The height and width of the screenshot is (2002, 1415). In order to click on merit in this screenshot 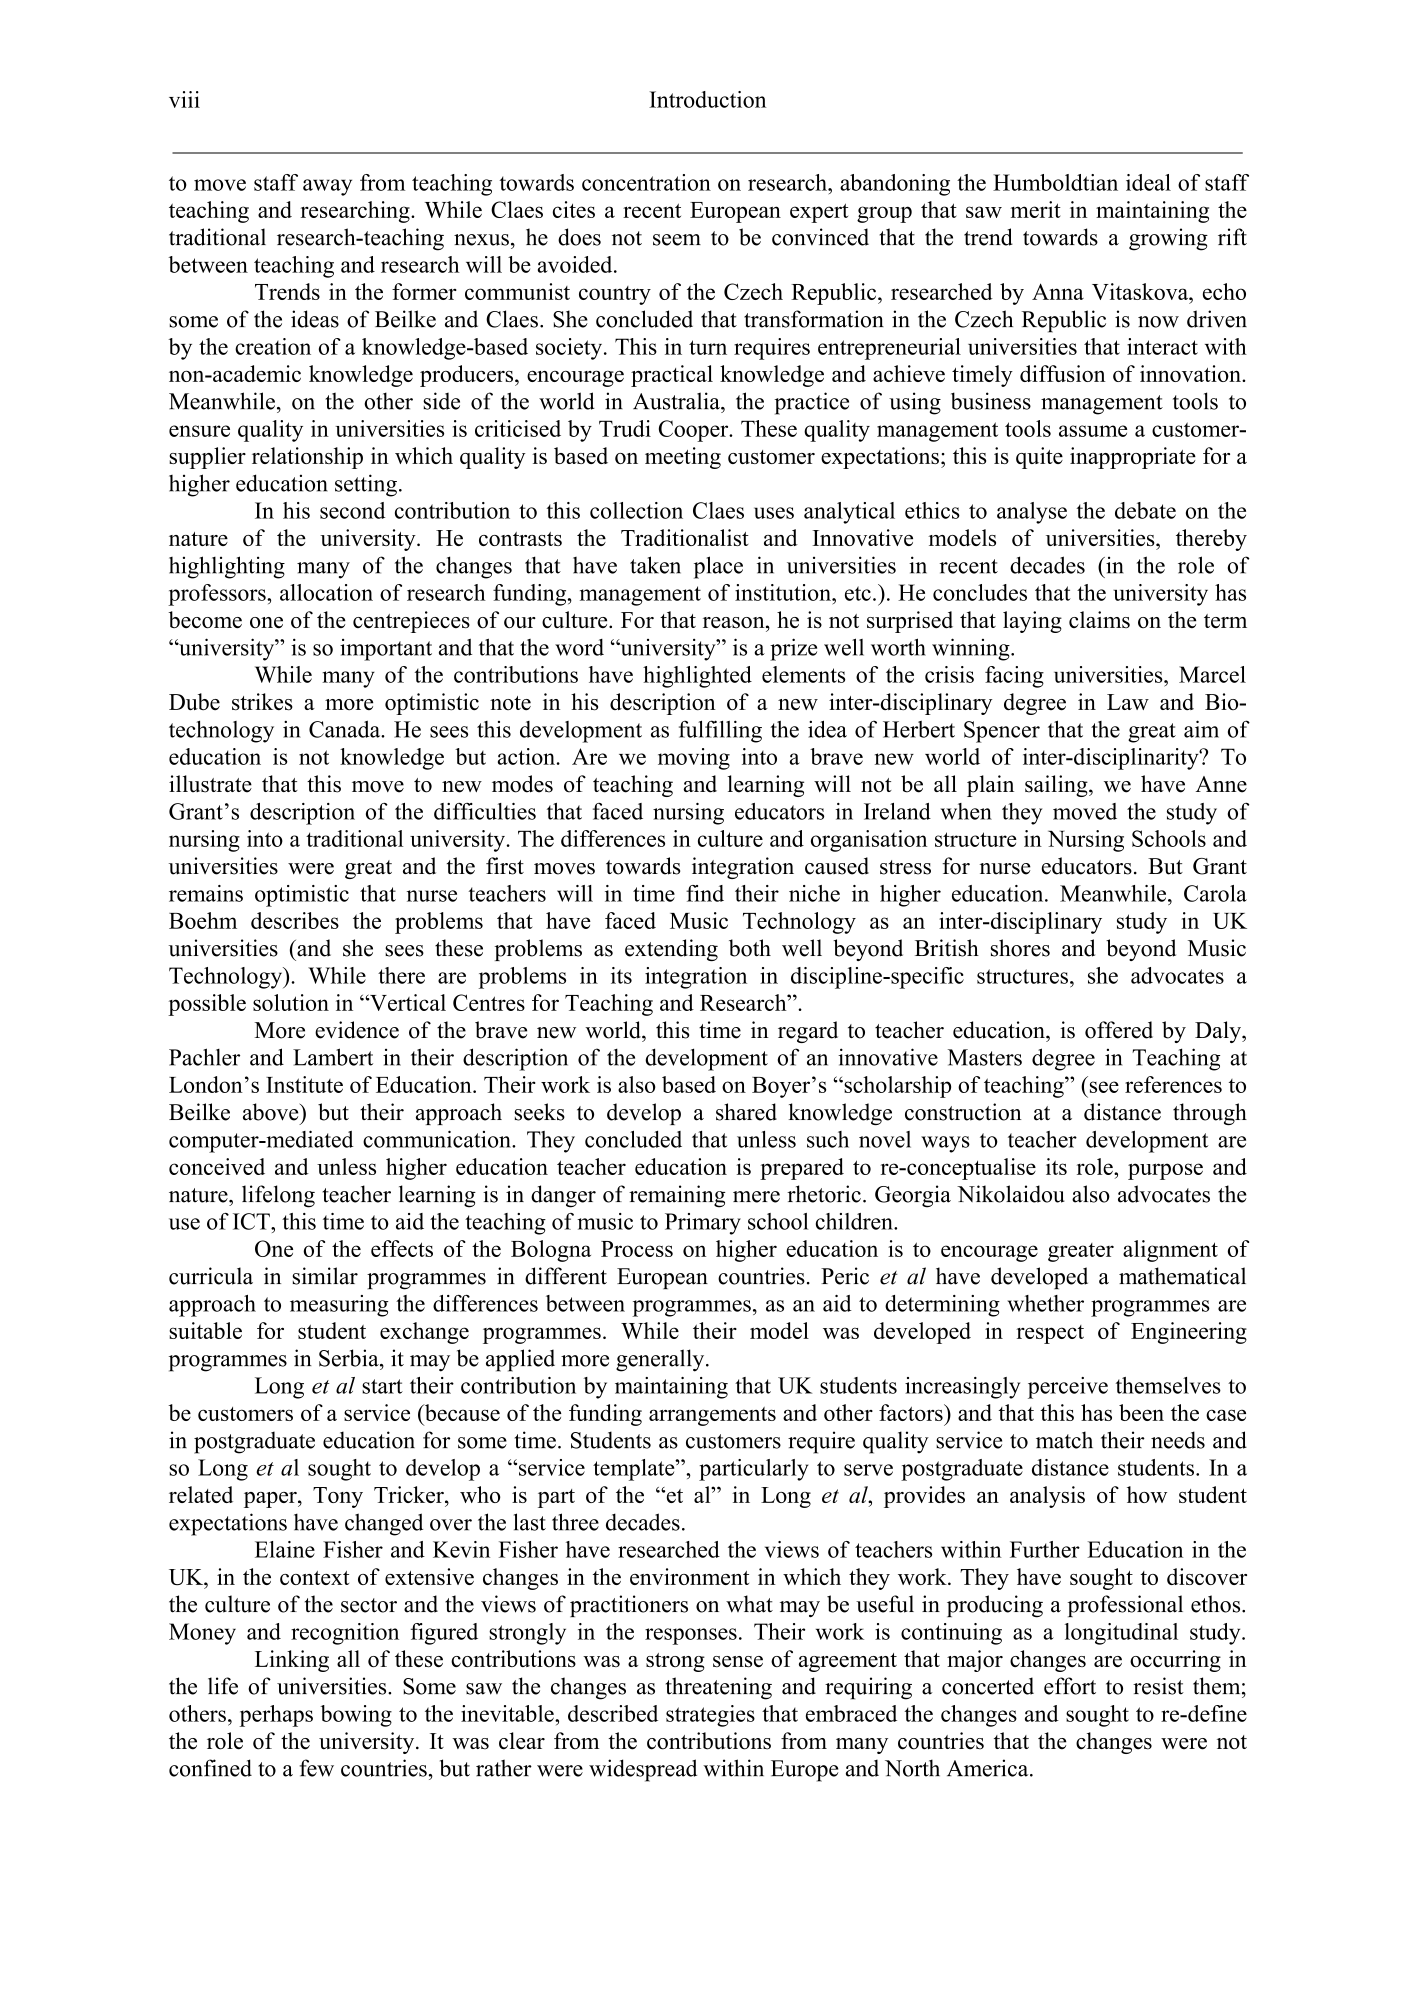, I will do `click(1036, 209)`.
